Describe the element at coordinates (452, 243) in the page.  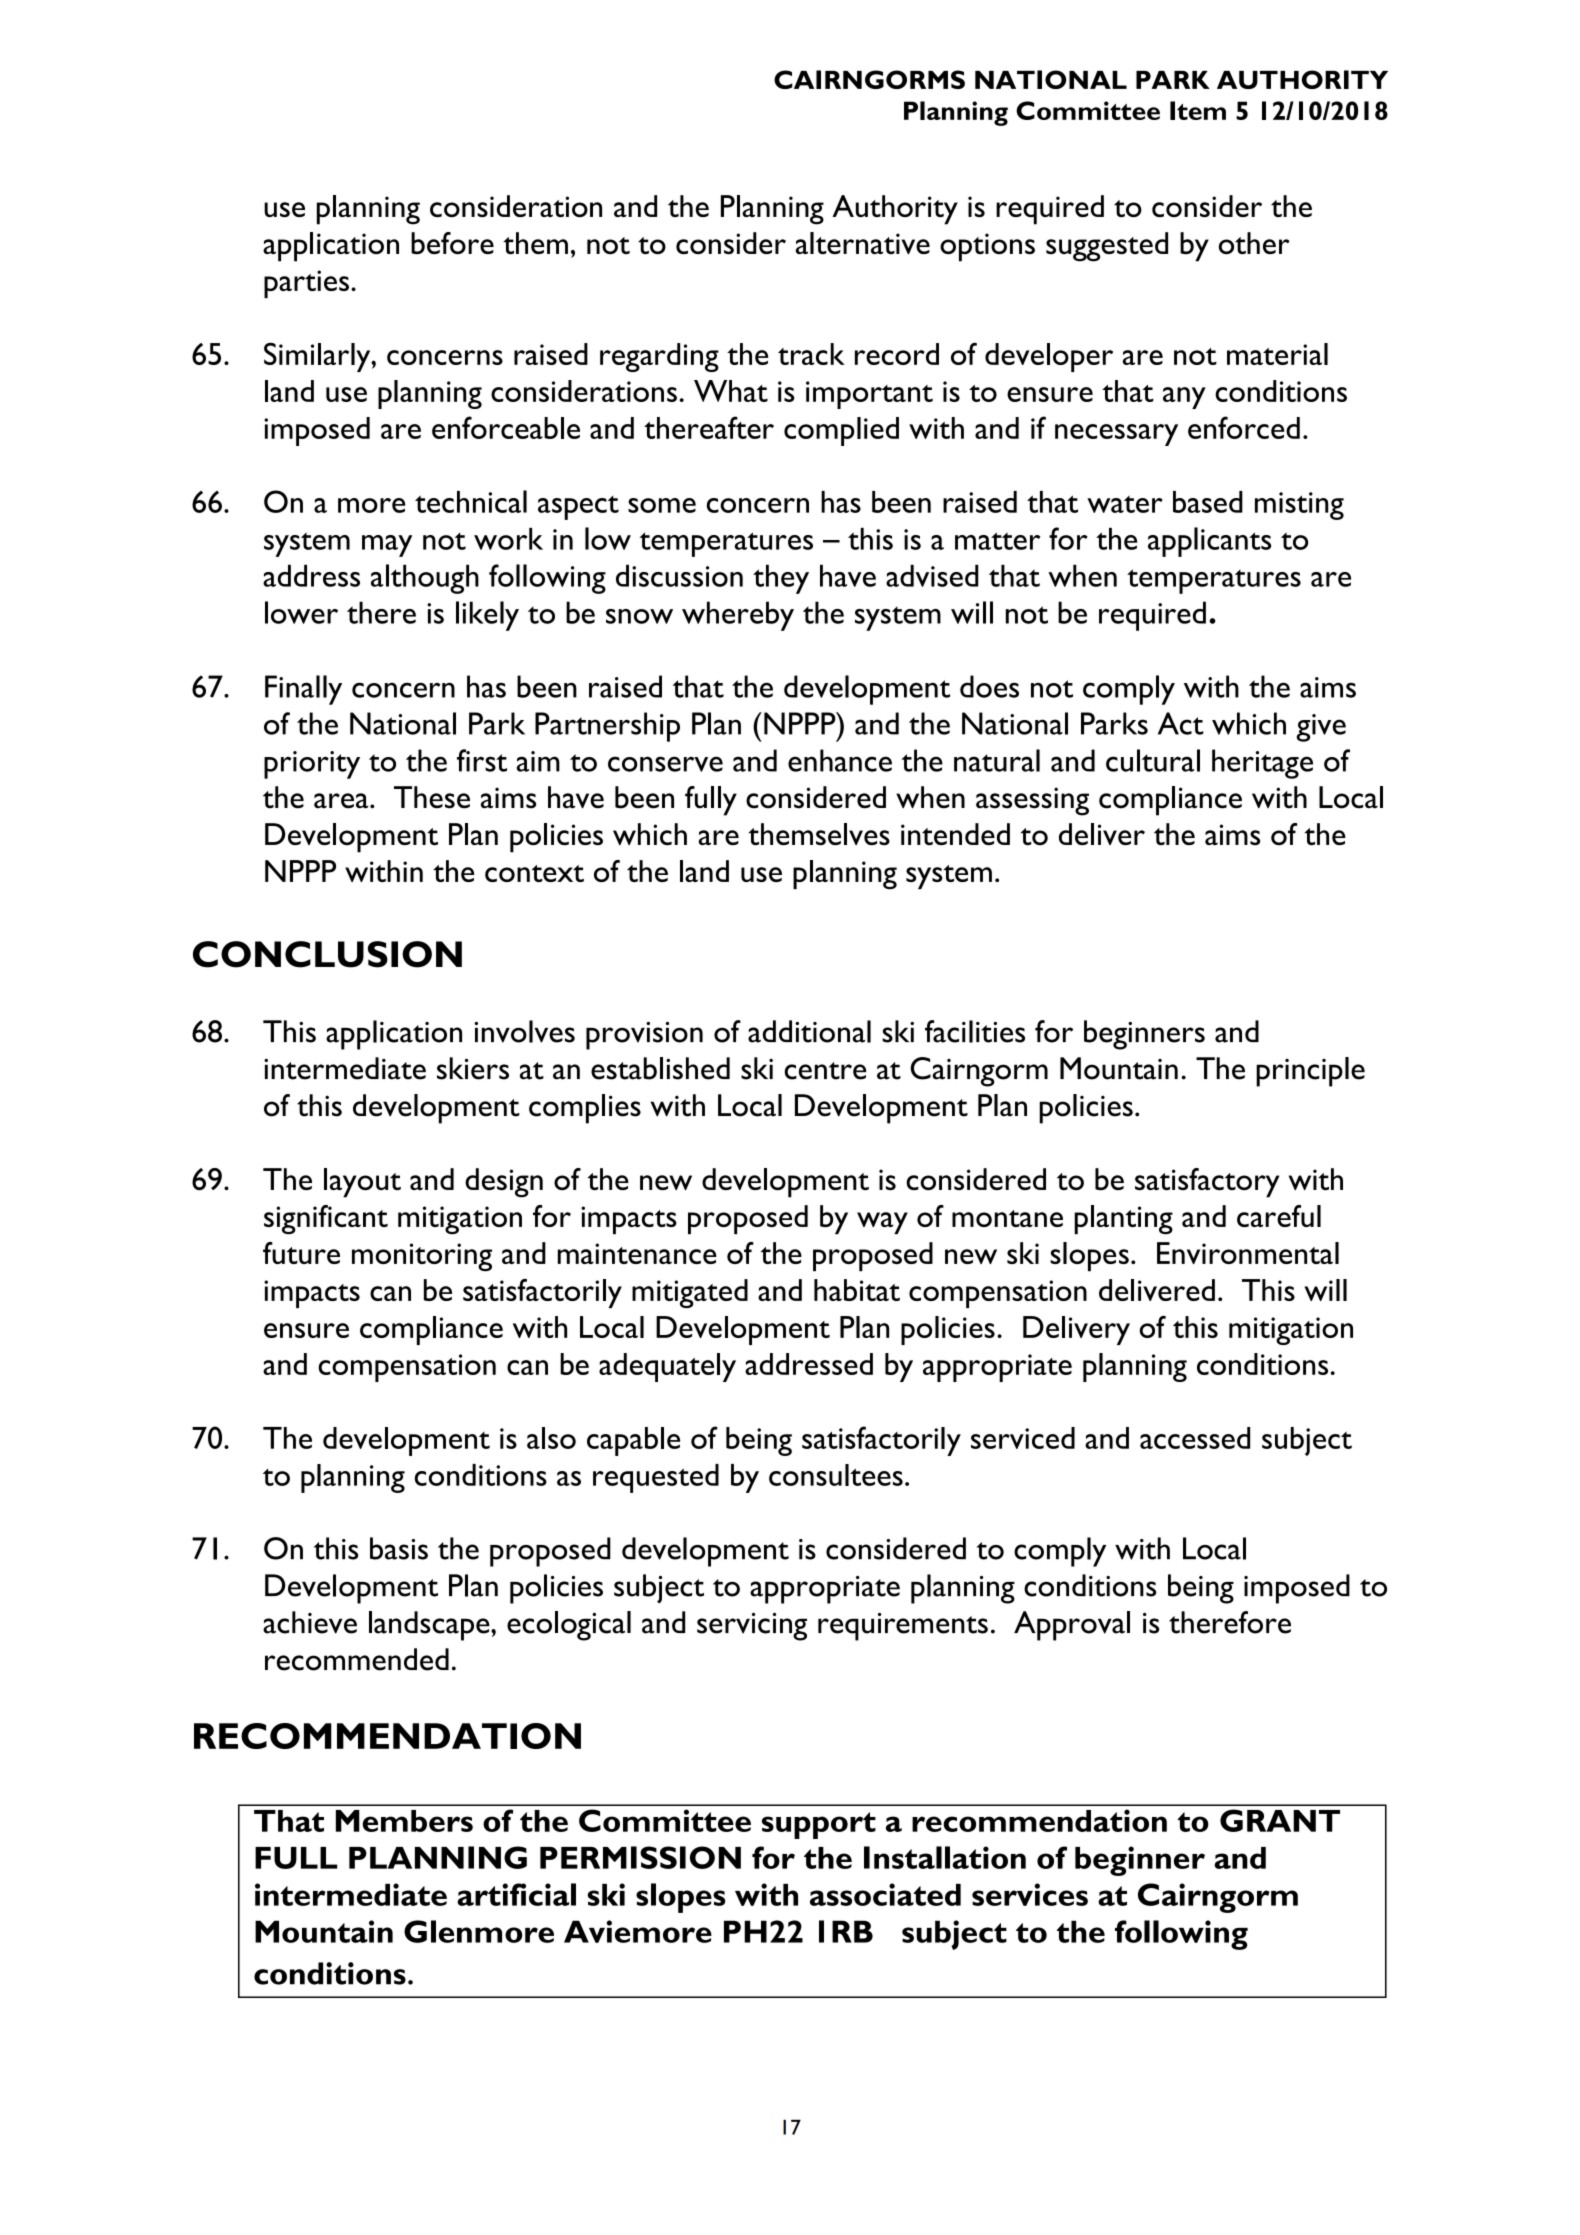
I see `before` at that location.
